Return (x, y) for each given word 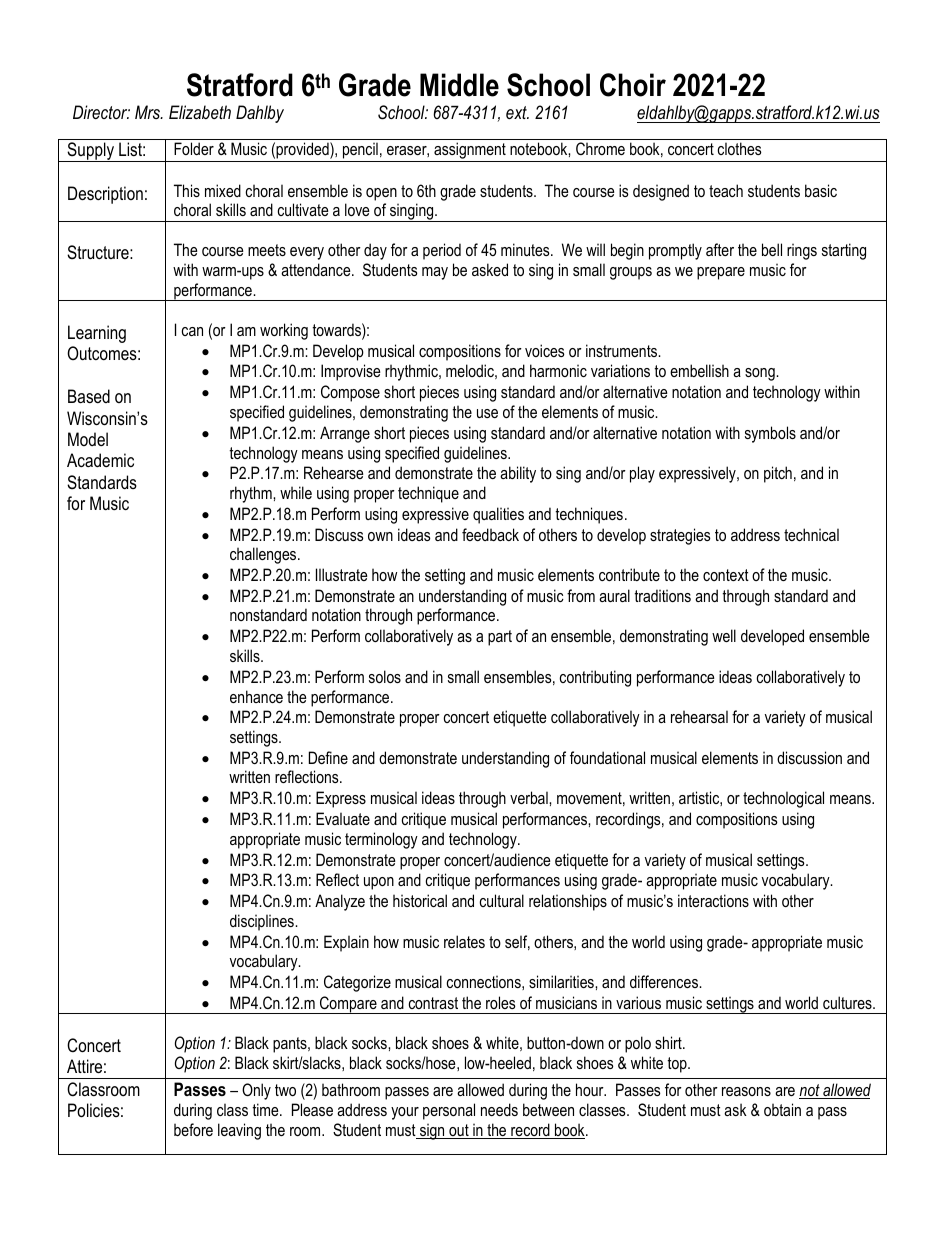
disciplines (263, 922)
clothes (740, 148)
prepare (721, 273)
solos (385, 676)
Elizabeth (200, 112)
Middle (459, 85)
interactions (713, 900)
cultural (502, 900)
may (435, 273)
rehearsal (699, 716)
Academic (100, 460)
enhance (256, 696)
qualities (498, 515)
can (192, 331)
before (193, 1129)
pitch (778, 474)
